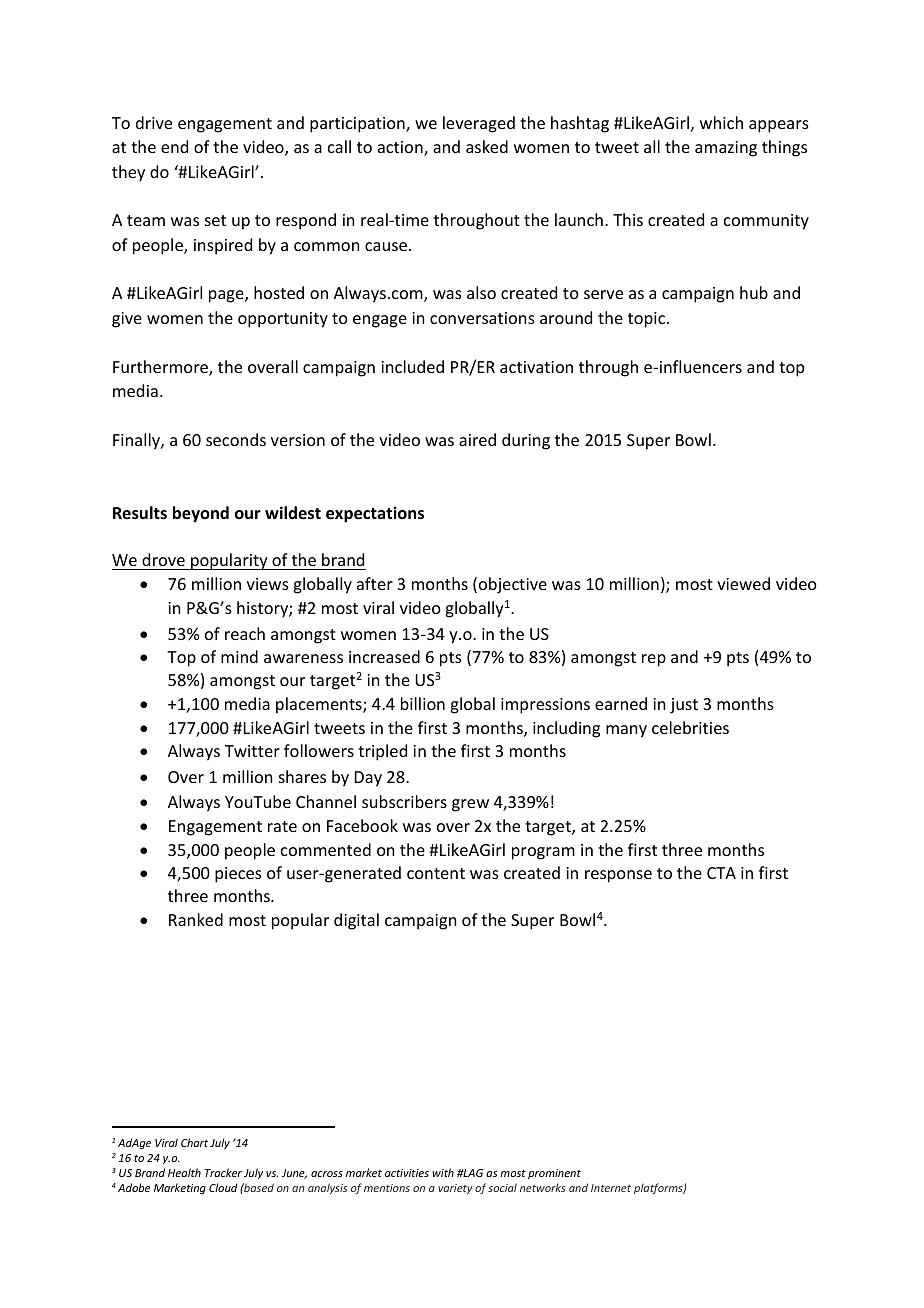 The image size is (924, 1308). What do you see at coordinates (743, 583) in the image?
I see `viewed` at bounding box center [743, 583].
